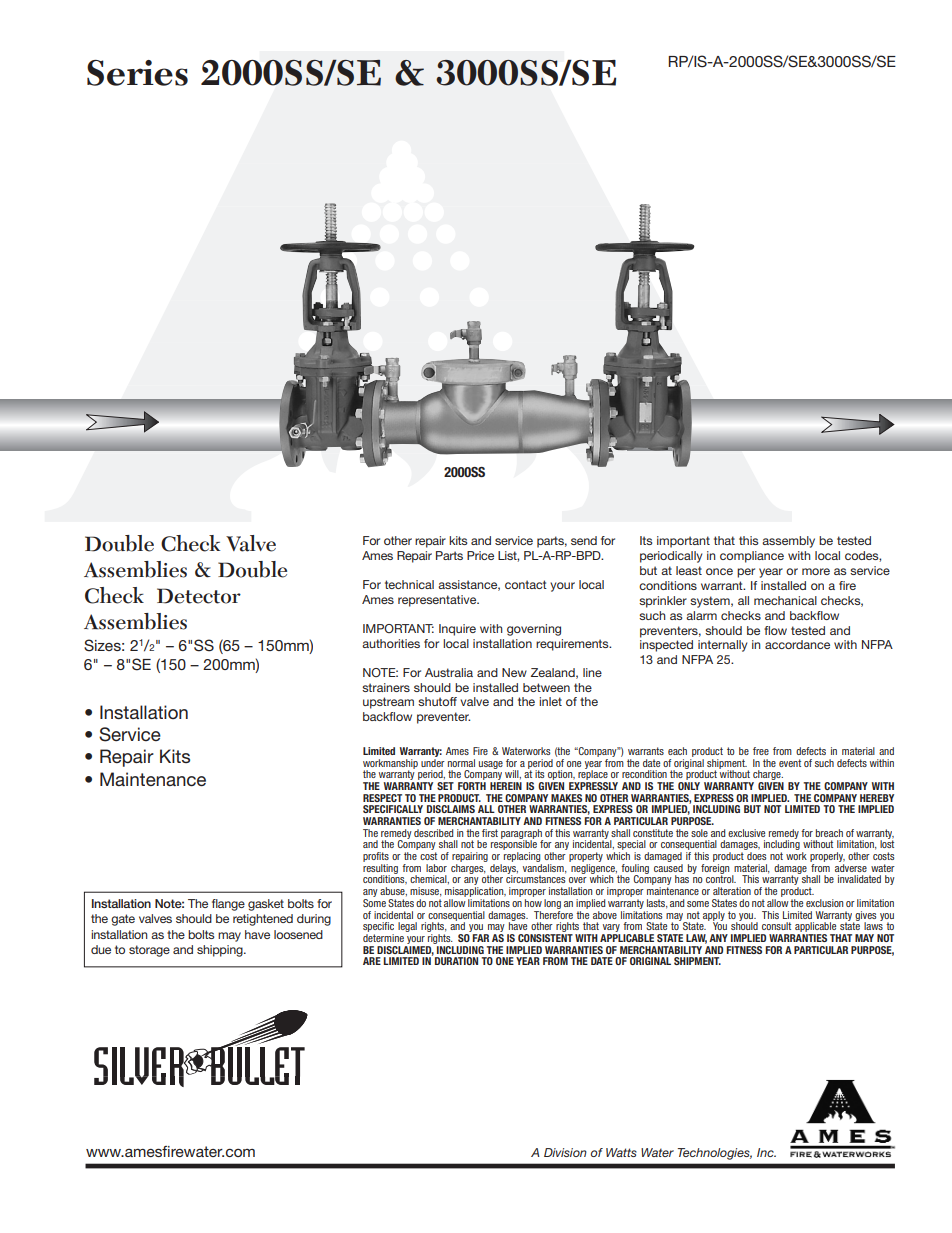 This document has width=952, height=1233. What do you see at coordinates (824, 903) in the document?
I see `exclusion` at bounding box center [824, 903].
